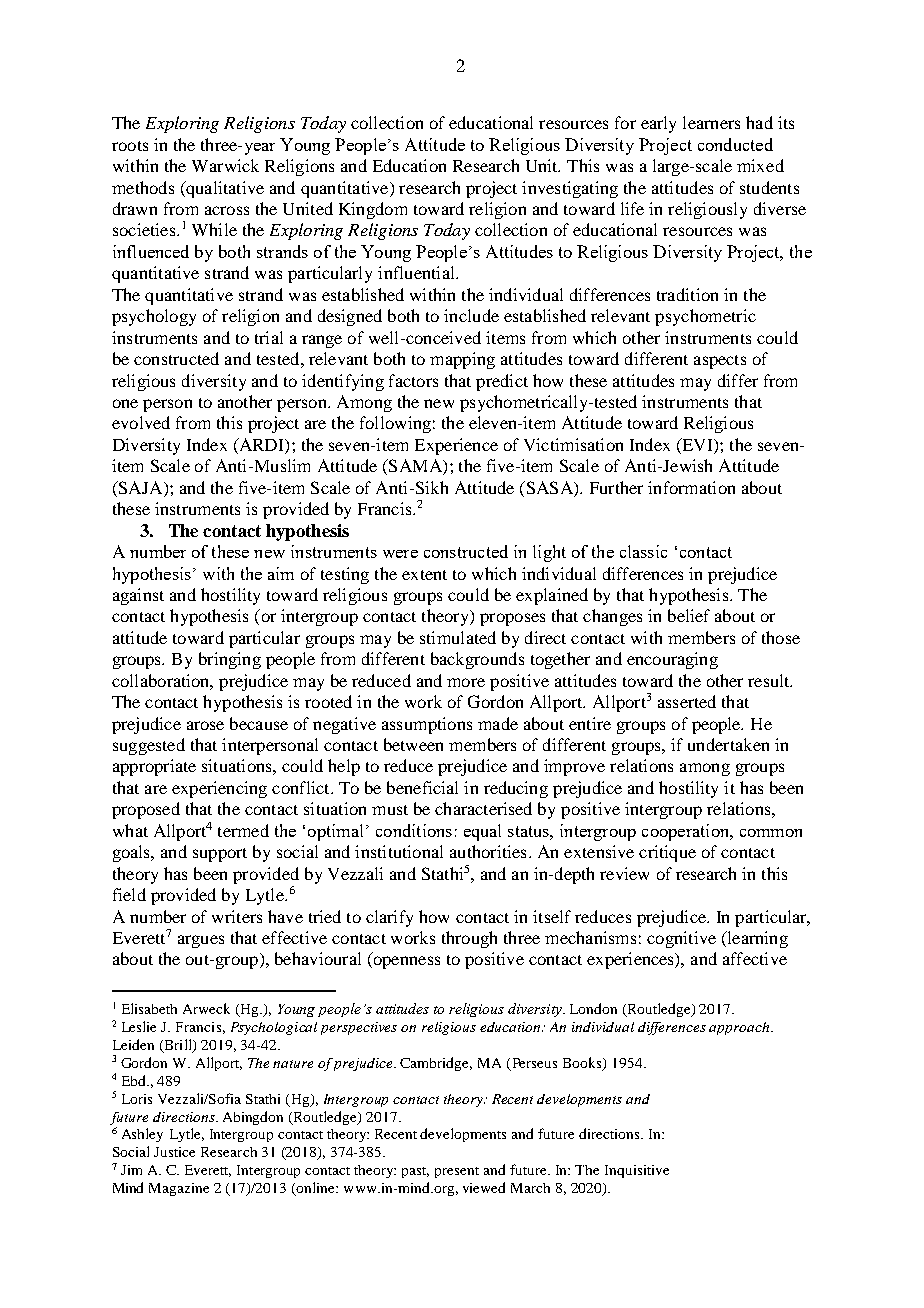 Image resolution: width=924 pixels, height=1308 pixels. What do you see at coordinates (687, 832) in the screenshot?
I see `cooperation` at bounding box center [687, 832].
